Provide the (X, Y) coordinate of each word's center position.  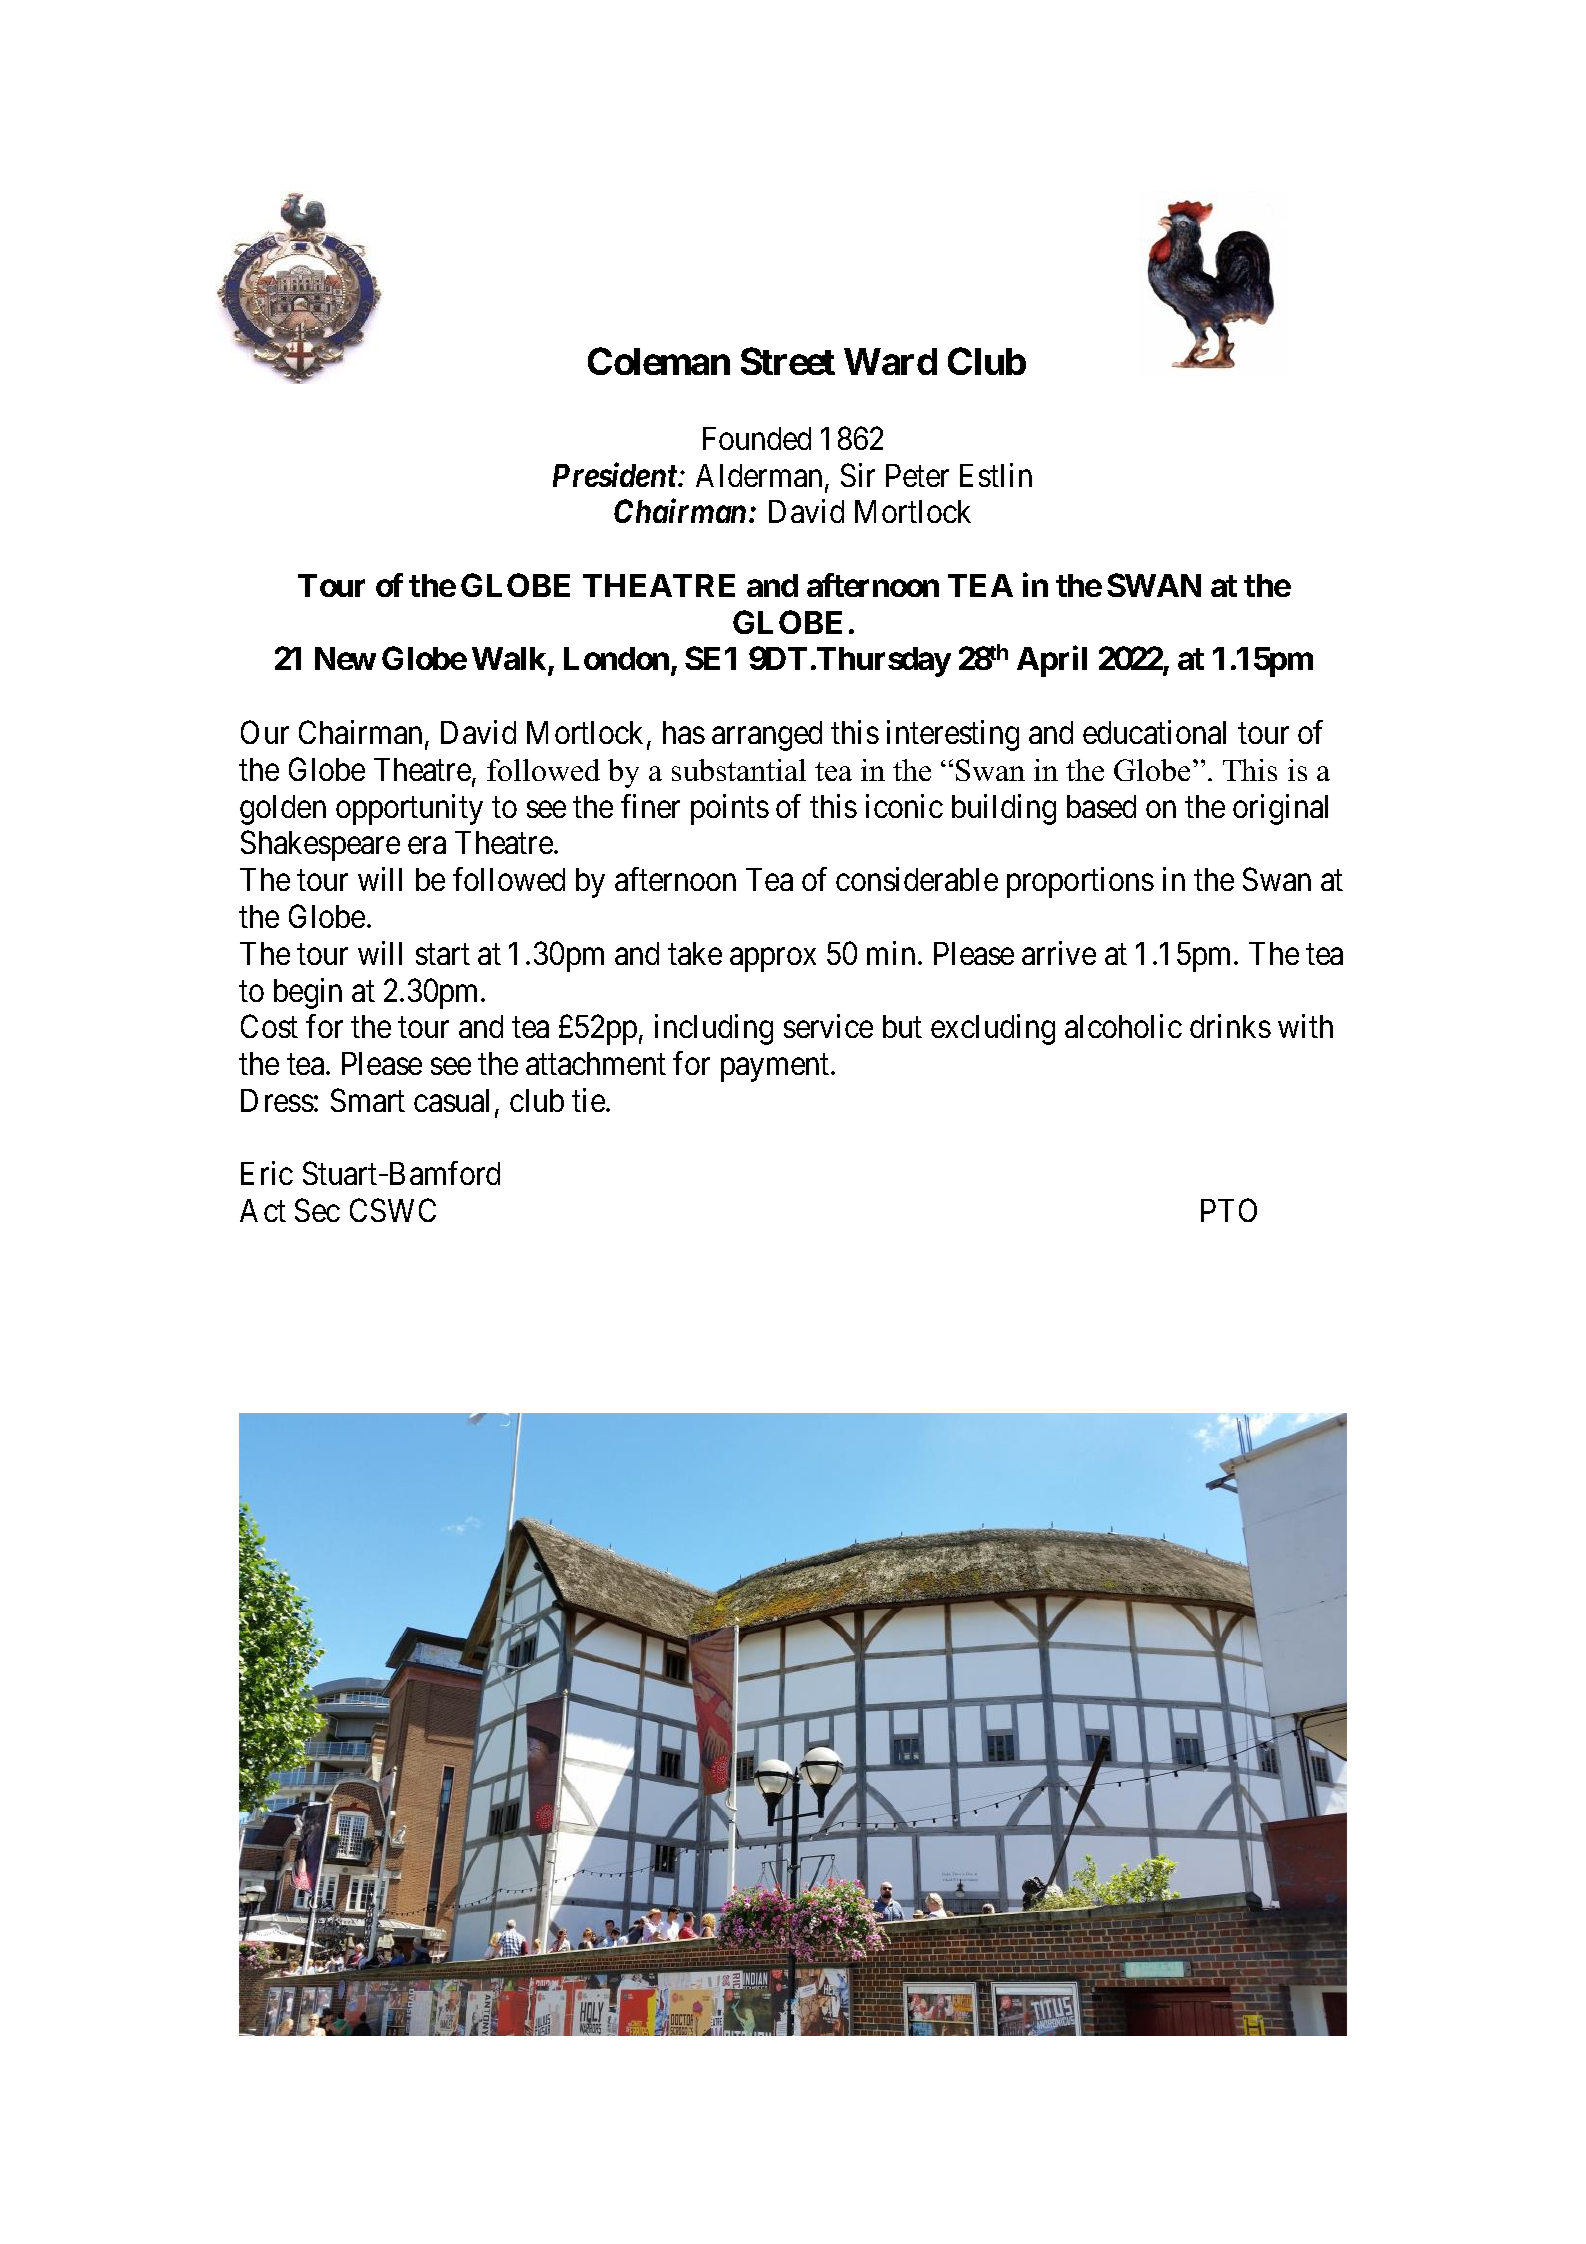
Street (788, 361)
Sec (317, 1210)
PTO (1229, 1210)
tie (589, 1100)
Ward (890, 361)
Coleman (659, 361)
